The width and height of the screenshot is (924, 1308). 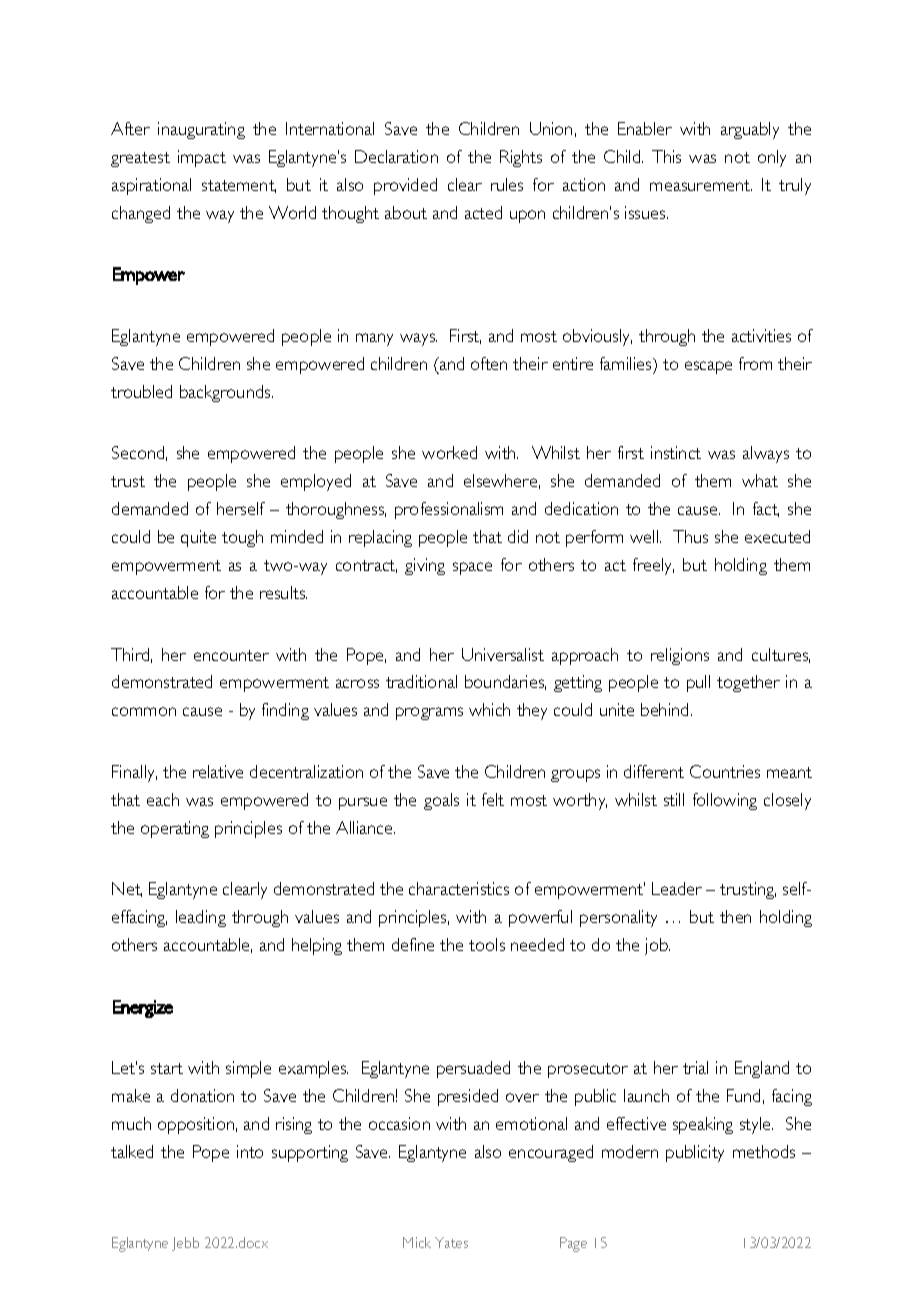 What do you see at coordinates (250, 1151) in the screenshot?
I see `into` at bounding box center [250, 1151].
